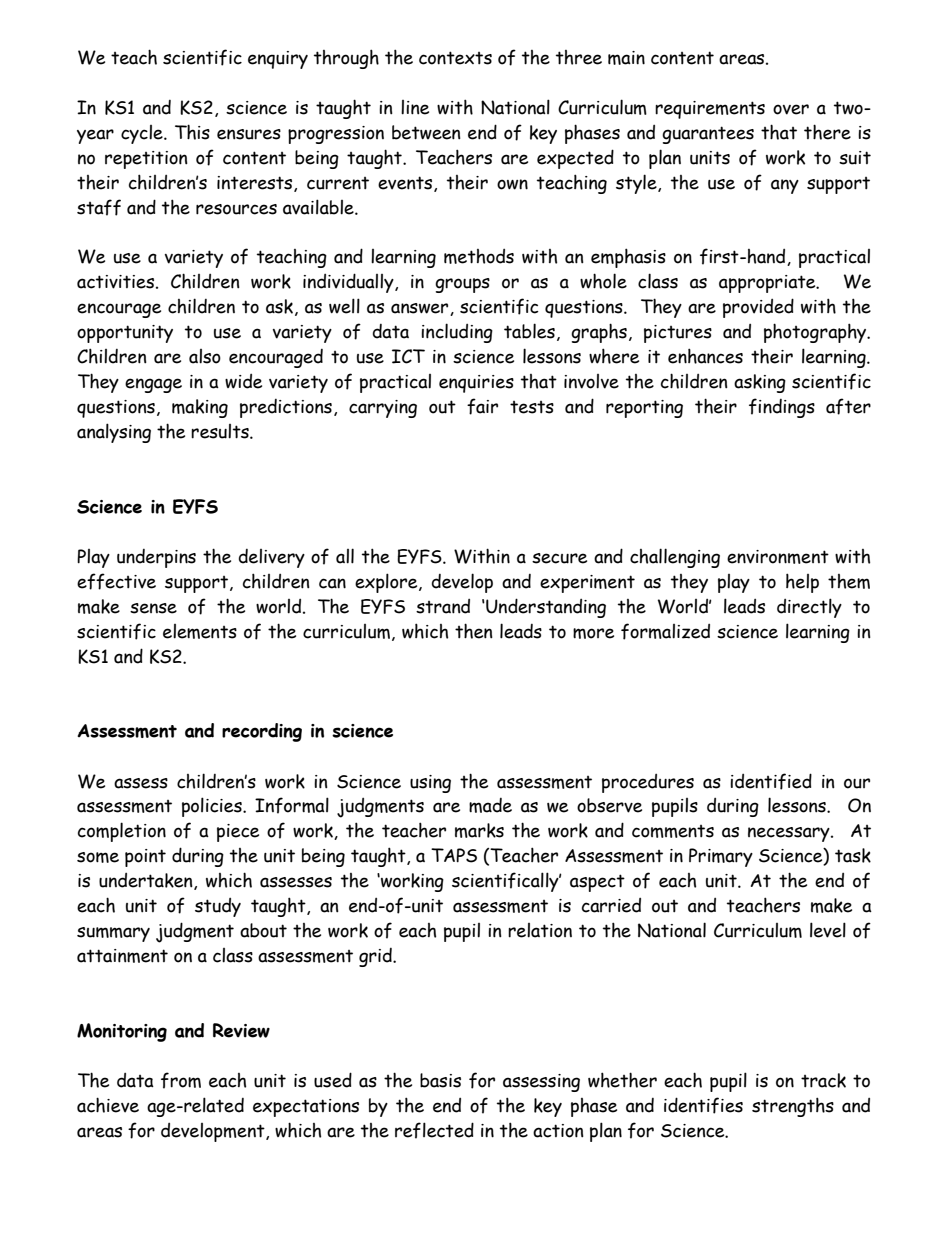  Describe the element at coordinates (192, 132) in the screenshot. I see `This` at that location.
